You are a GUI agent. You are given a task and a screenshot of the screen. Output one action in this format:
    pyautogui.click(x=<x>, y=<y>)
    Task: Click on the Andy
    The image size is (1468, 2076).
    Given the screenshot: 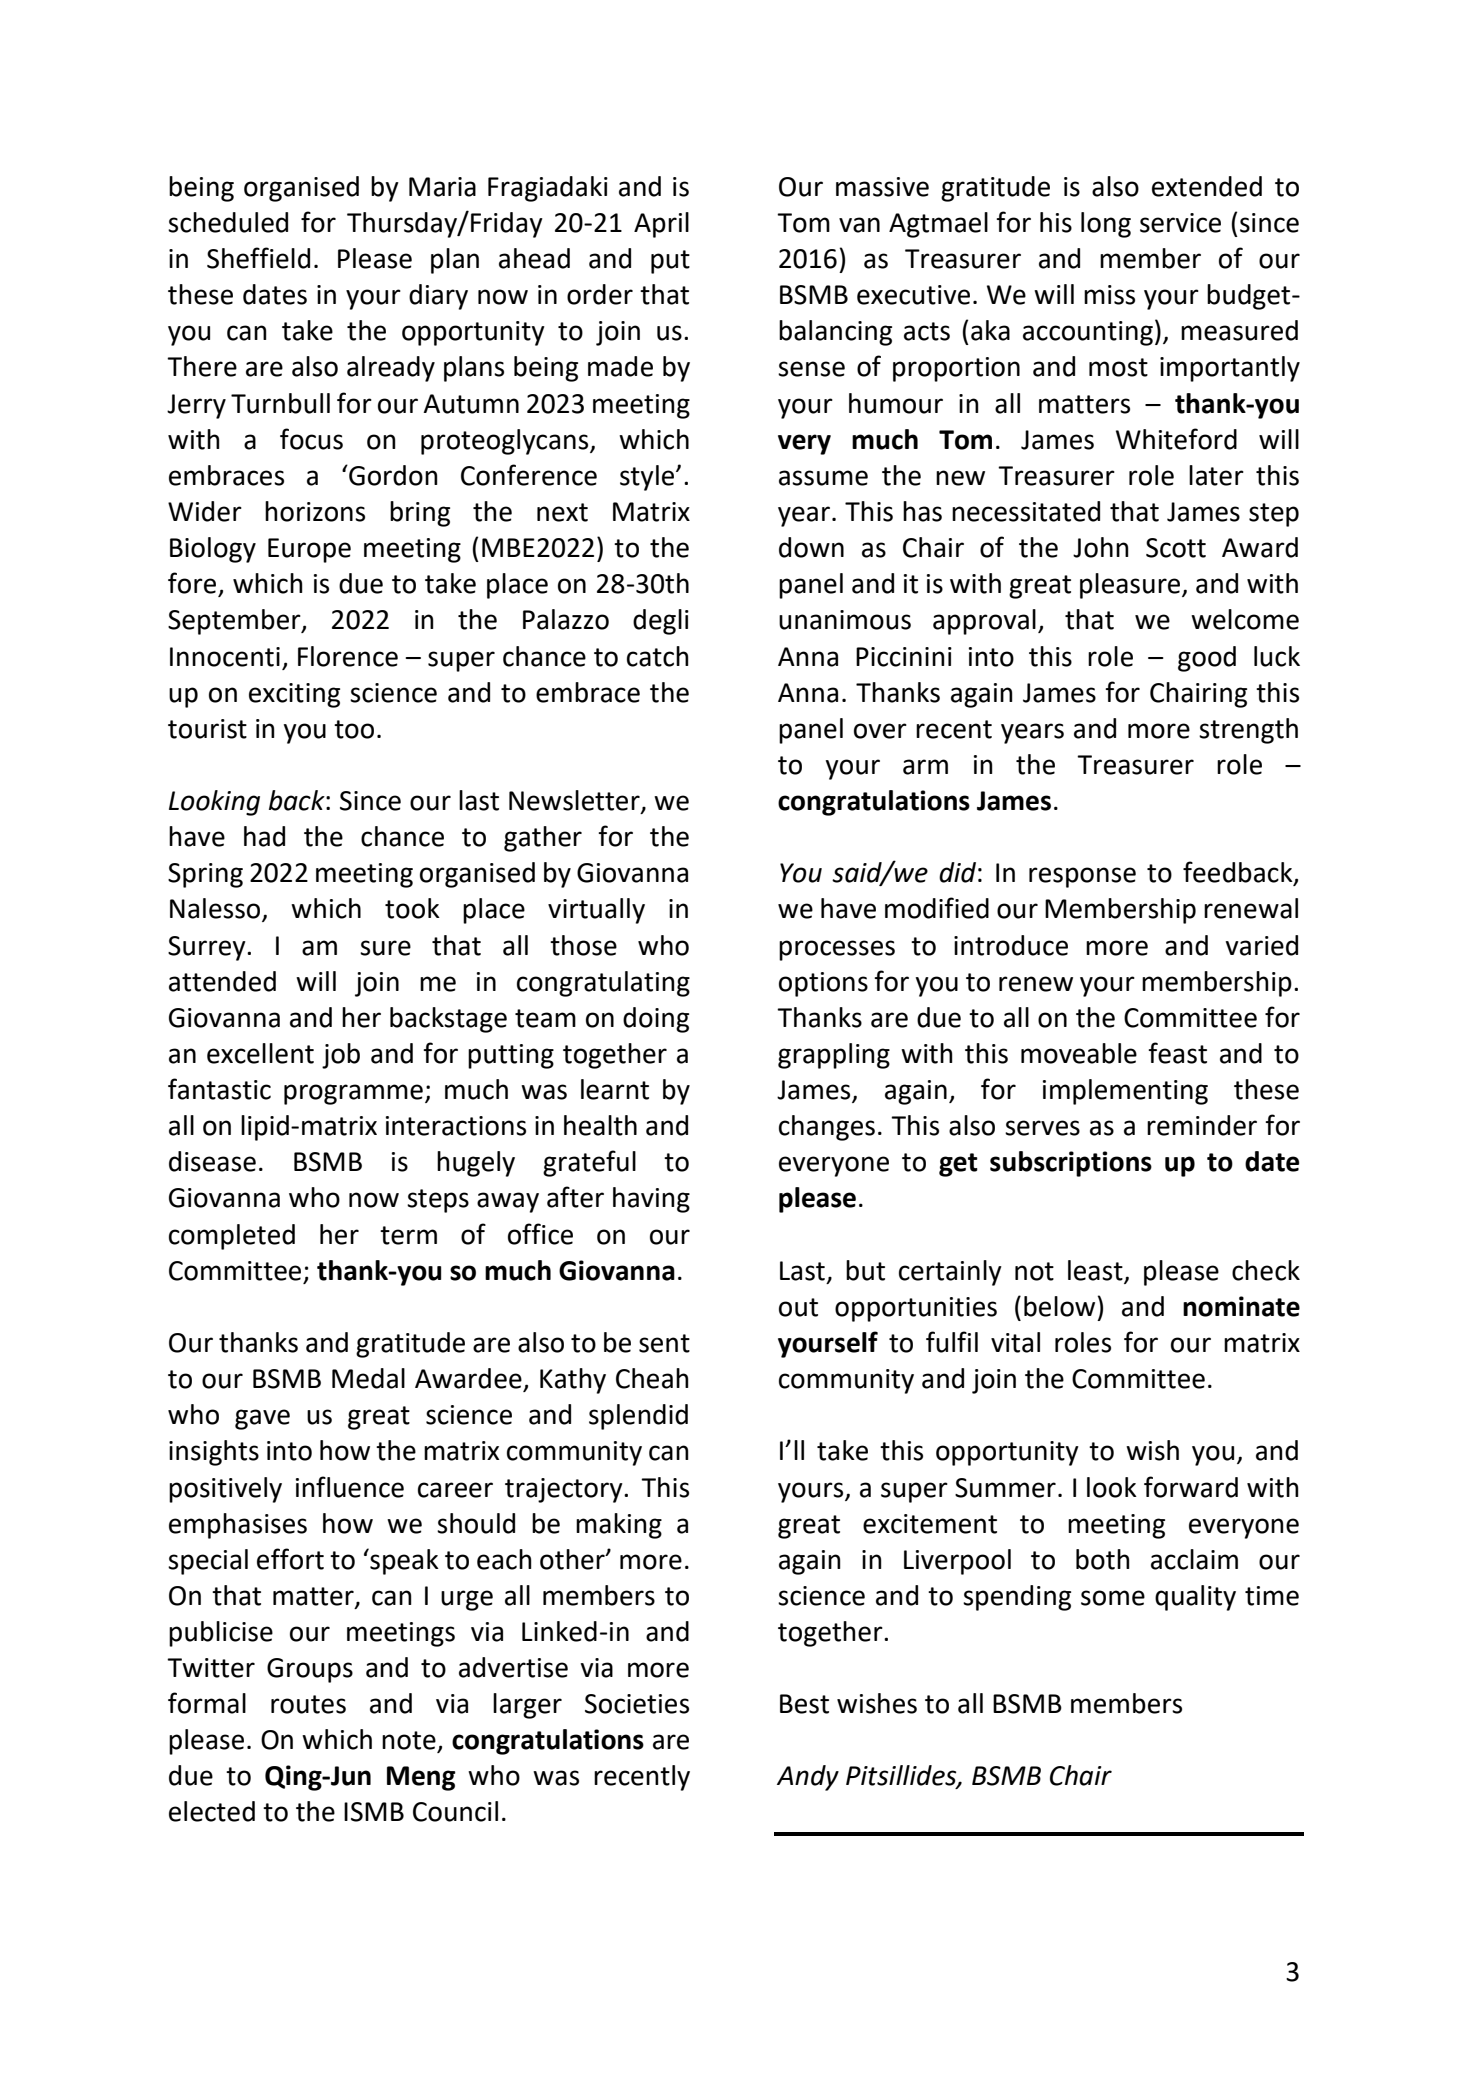 What is the action you would take?
    pyautogui.click(x=808, y=1778)
